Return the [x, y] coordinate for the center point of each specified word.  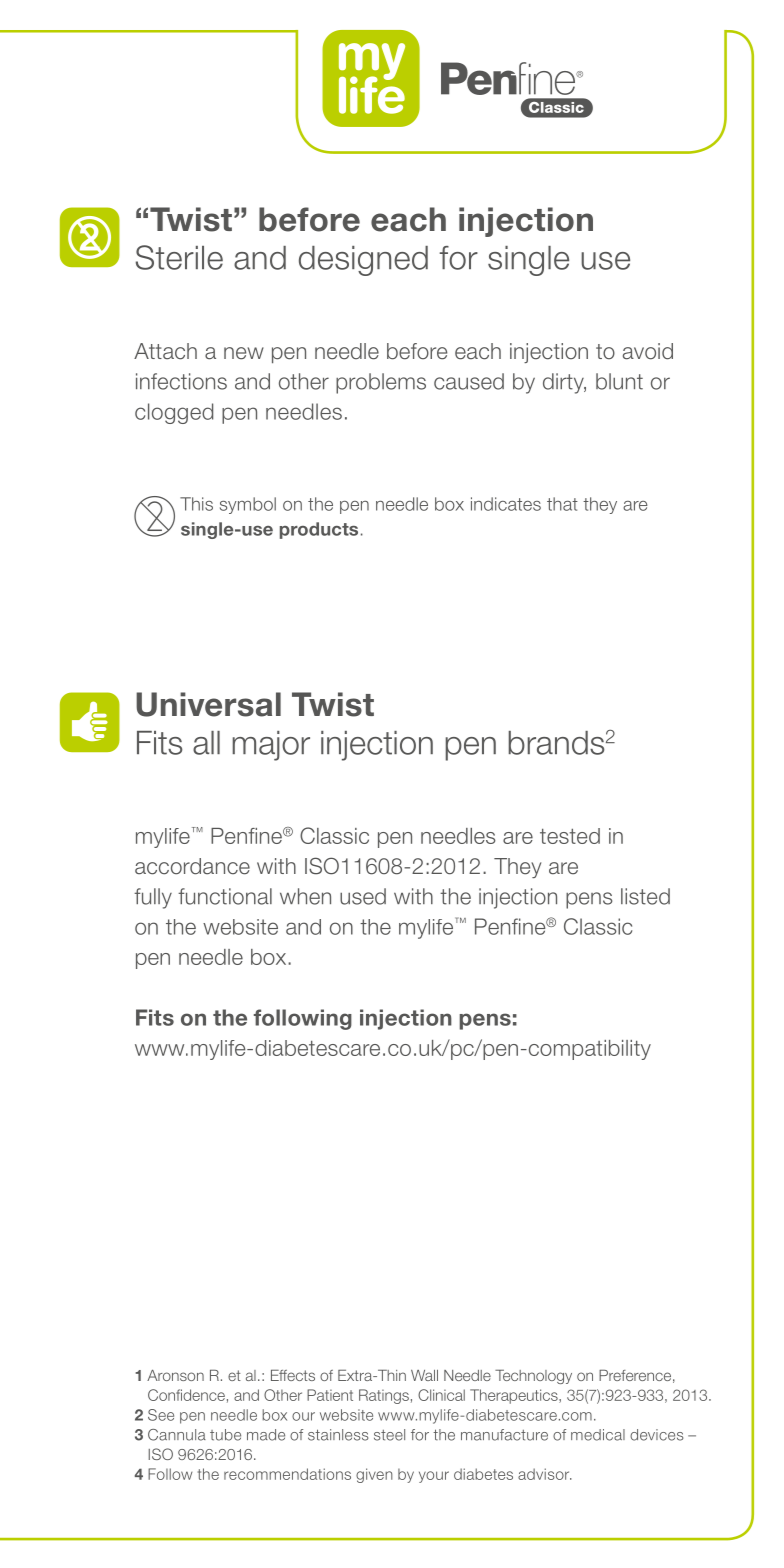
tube [225, 1435]
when [305, 896]
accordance [192, 866]
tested [570, 836]
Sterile [179, 257]
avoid [648, 351]
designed [363, 261]
